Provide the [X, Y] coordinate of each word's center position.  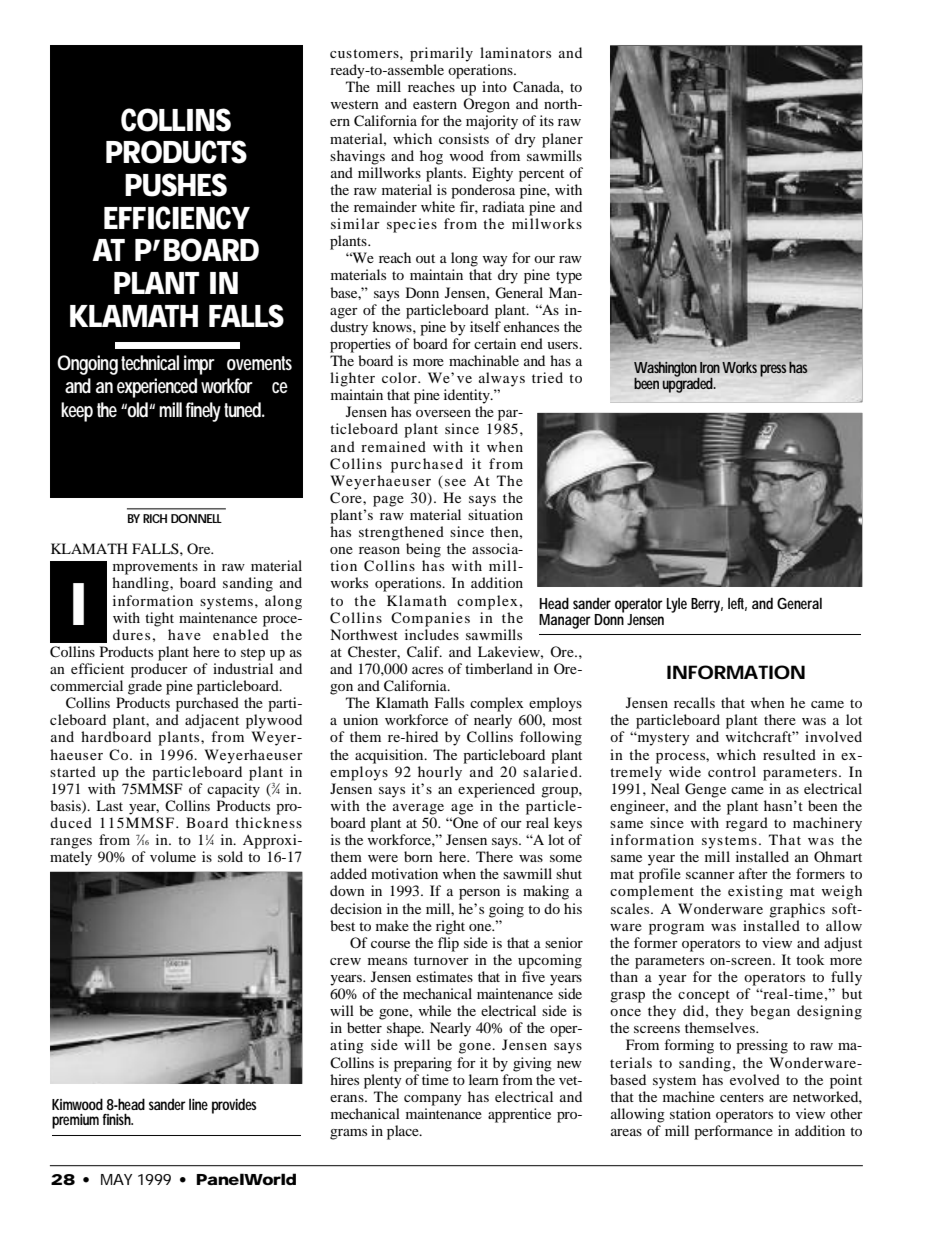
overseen [443, 413]
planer [562, 140]
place [404, 1132]
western [355, 104]
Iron [711, 367]
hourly [440, 773]
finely [205, 412]
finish [117, 1119]
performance [733, 1132]
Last [109, 805]
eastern [435, 104]
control [732, 771]
